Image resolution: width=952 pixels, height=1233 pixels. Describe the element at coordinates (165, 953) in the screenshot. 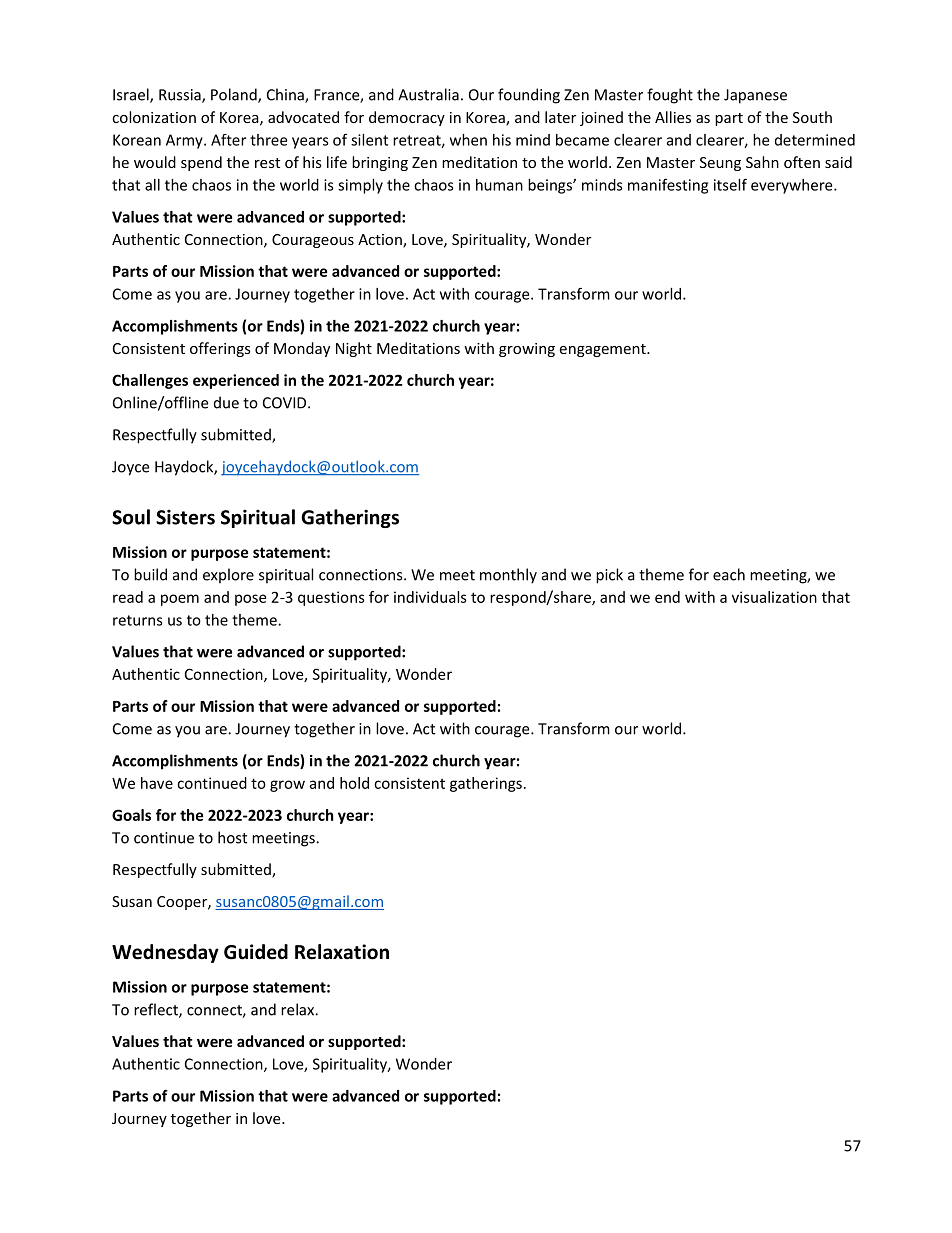

I see `Wednesday` at that location.
